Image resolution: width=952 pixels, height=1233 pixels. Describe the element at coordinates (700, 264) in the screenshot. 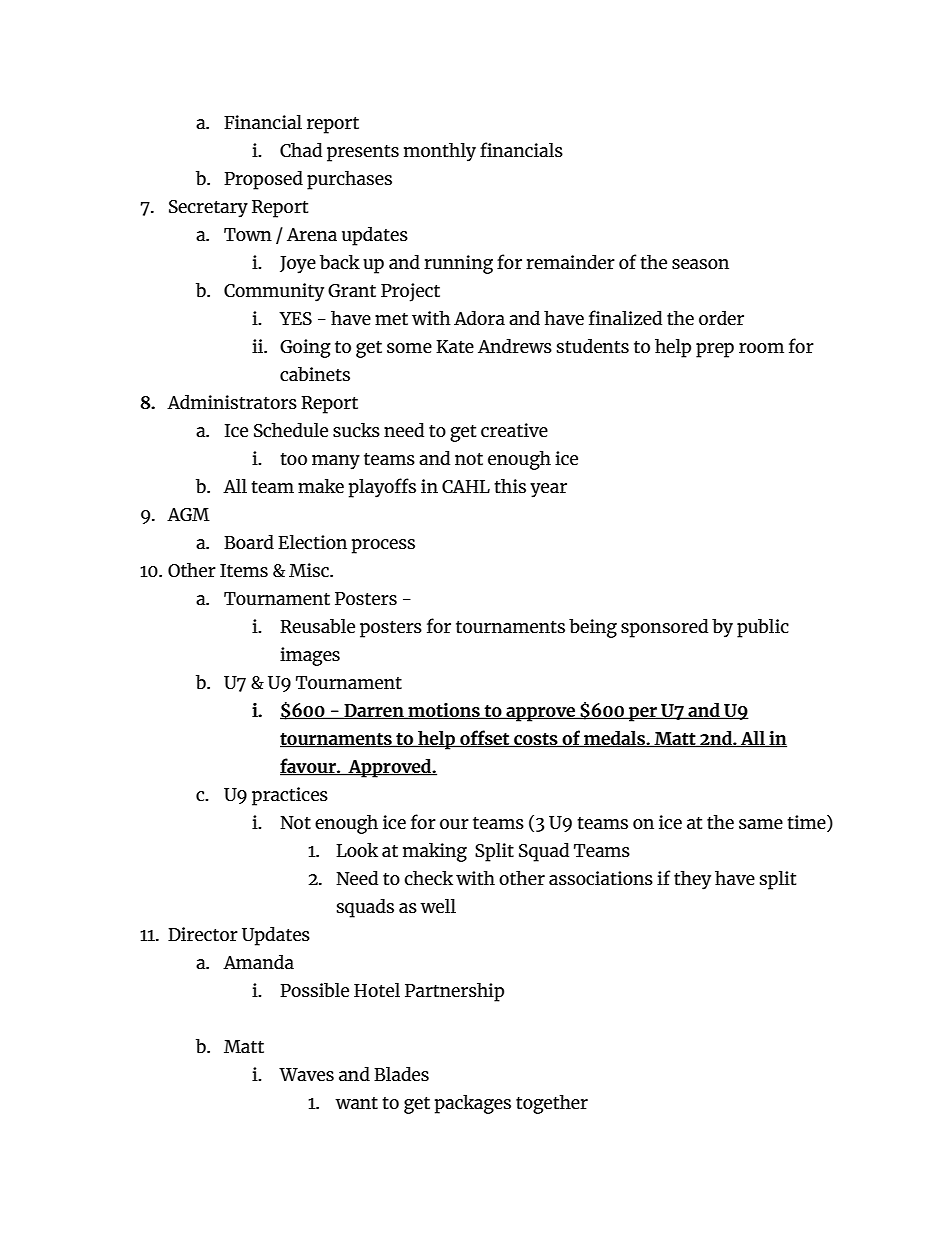

I see `season` at that location.
